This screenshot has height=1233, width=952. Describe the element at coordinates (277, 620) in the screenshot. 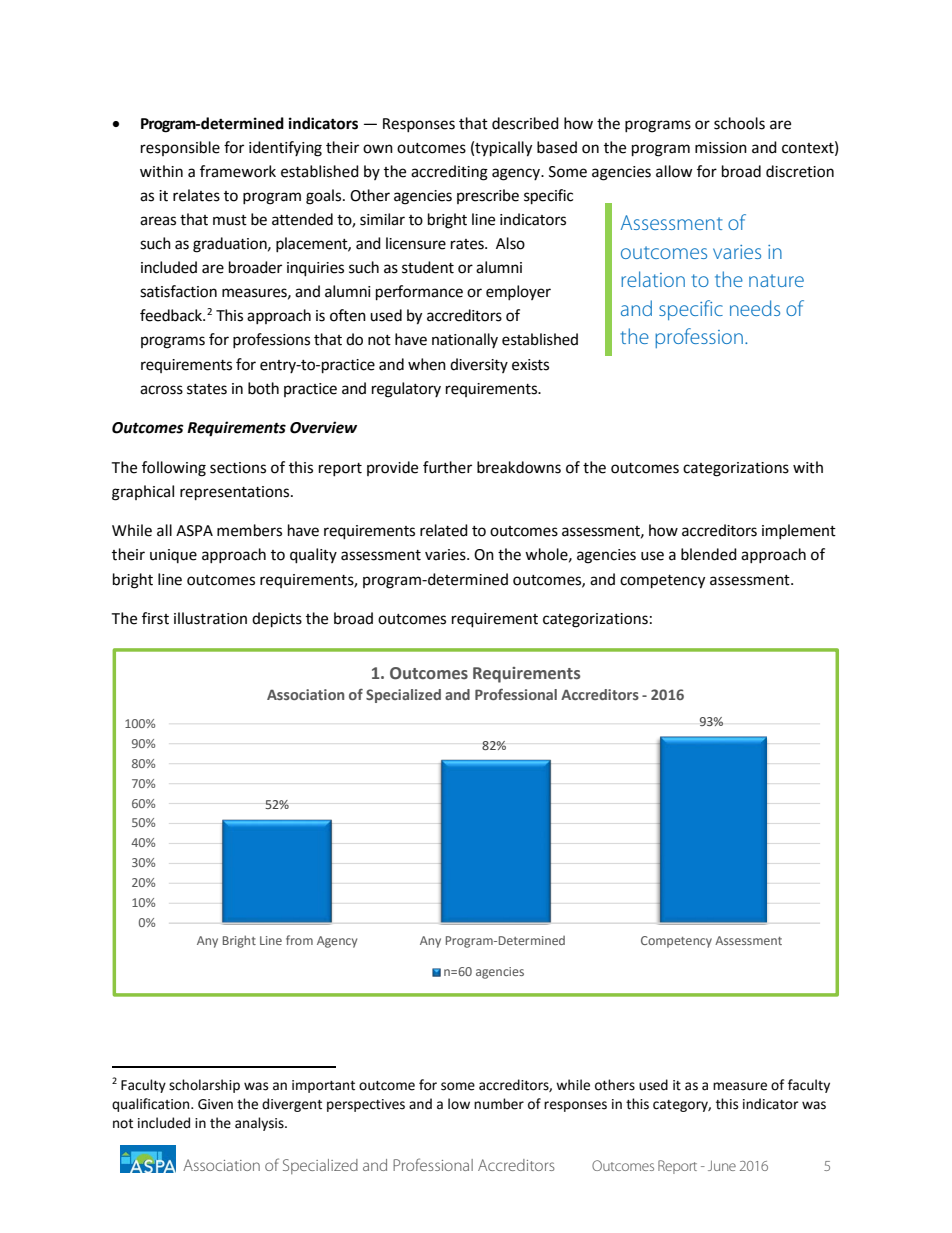

I see `depicts` at that location.
